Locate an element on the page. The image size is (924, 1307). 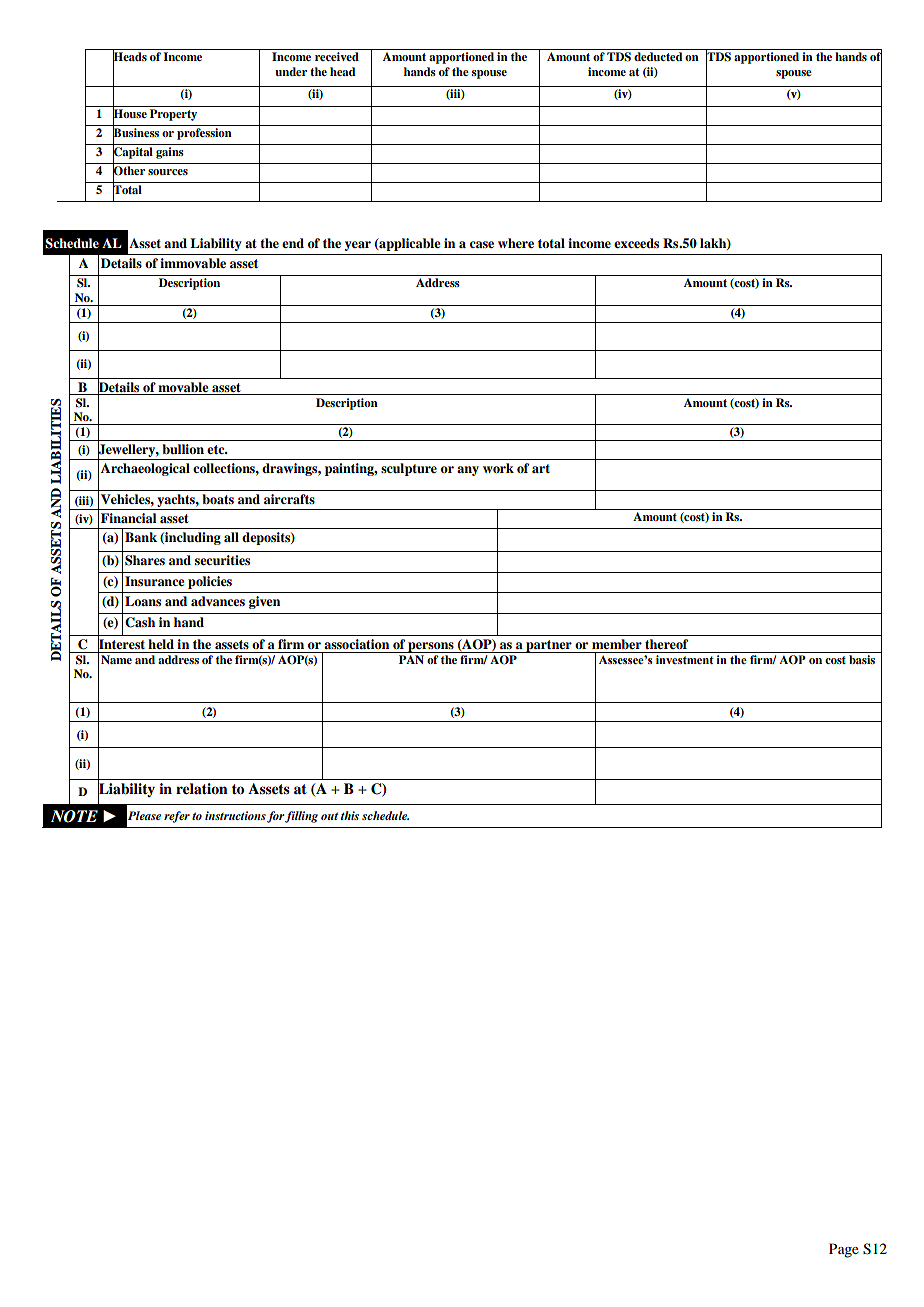
Page is located at coordinates (844, 1250).
